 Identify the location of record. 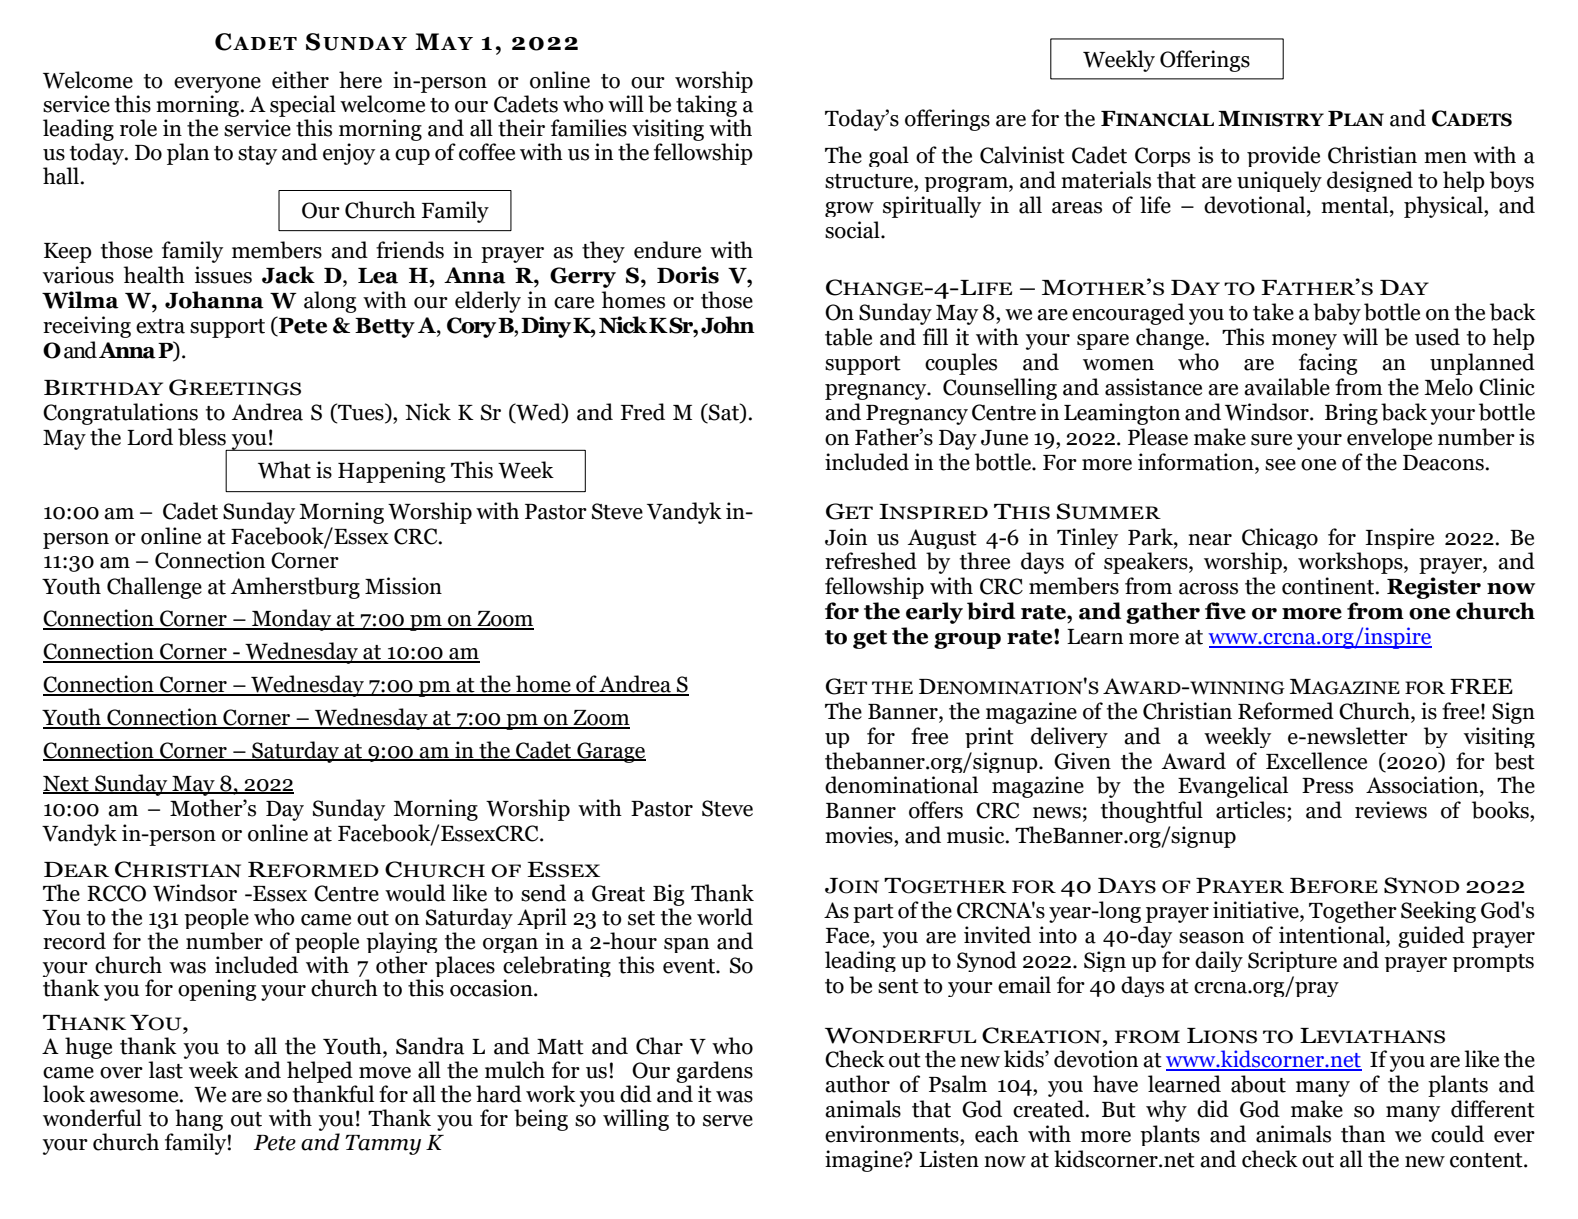
(74, 941).
